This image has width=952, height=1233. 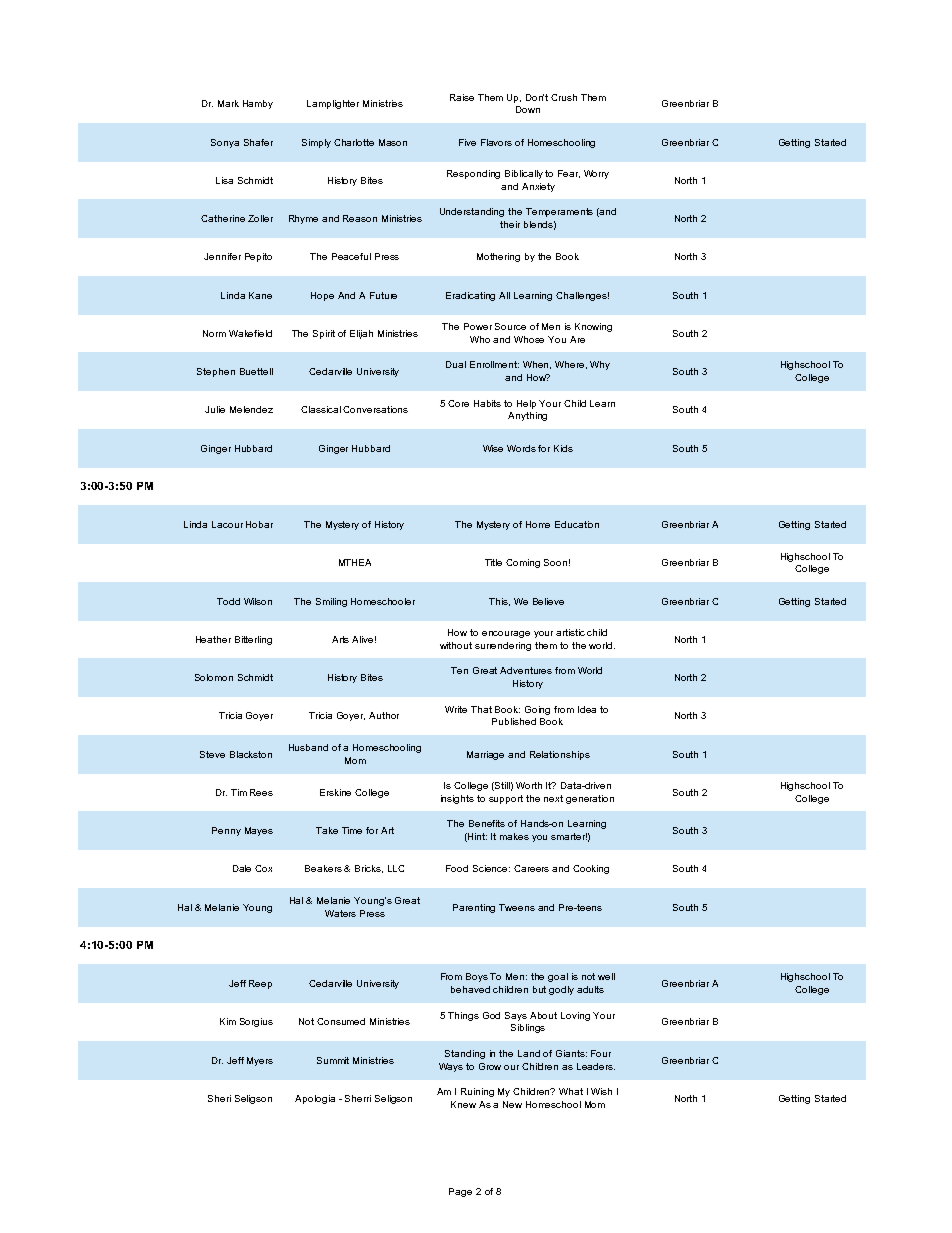 What do you see at coordinates (570, 632) in the image?
I see `artistic` at bounding box center [570, 632].
